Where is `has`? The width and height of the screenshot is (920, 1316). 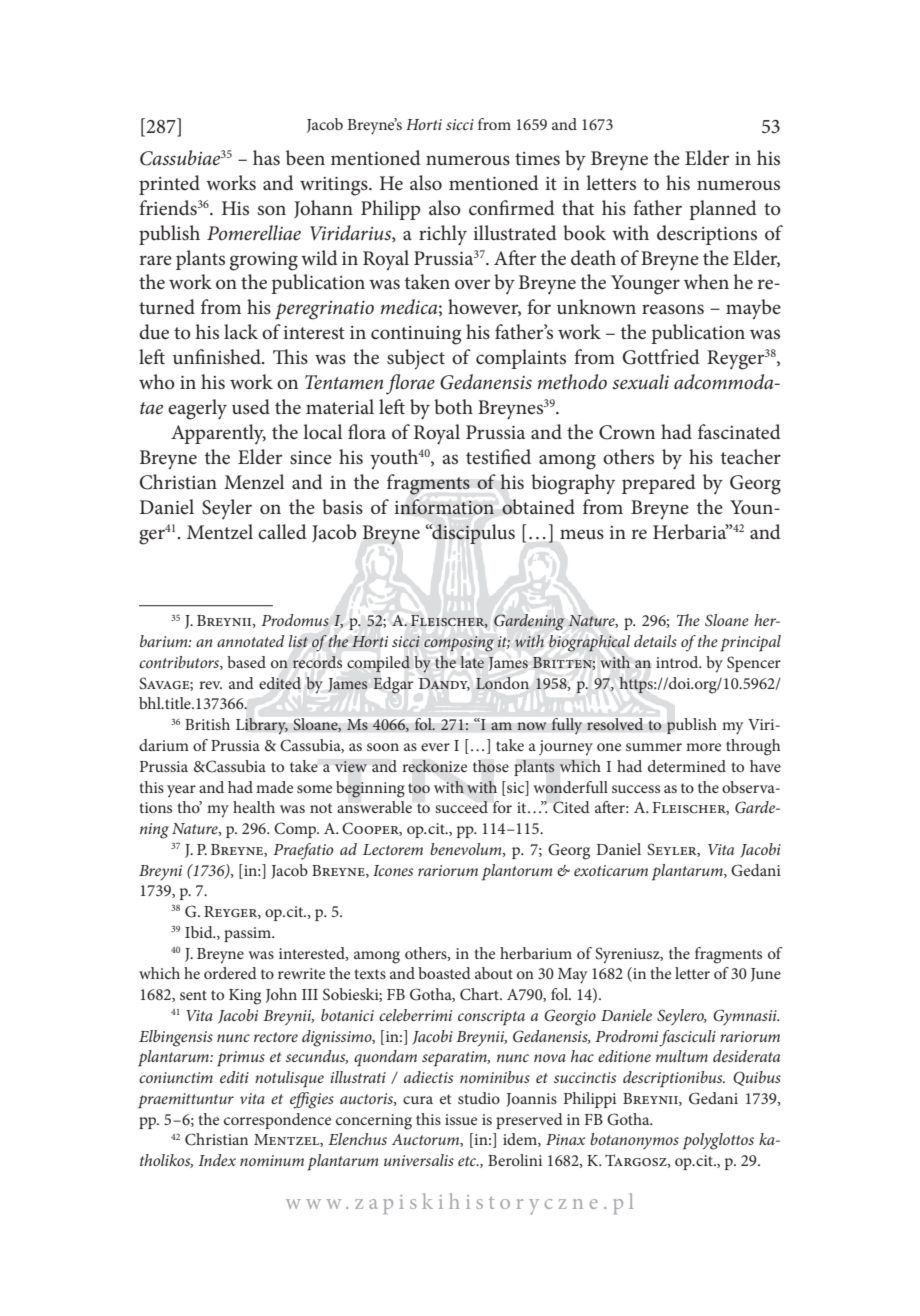 has is located at coordinates (266, 158).
